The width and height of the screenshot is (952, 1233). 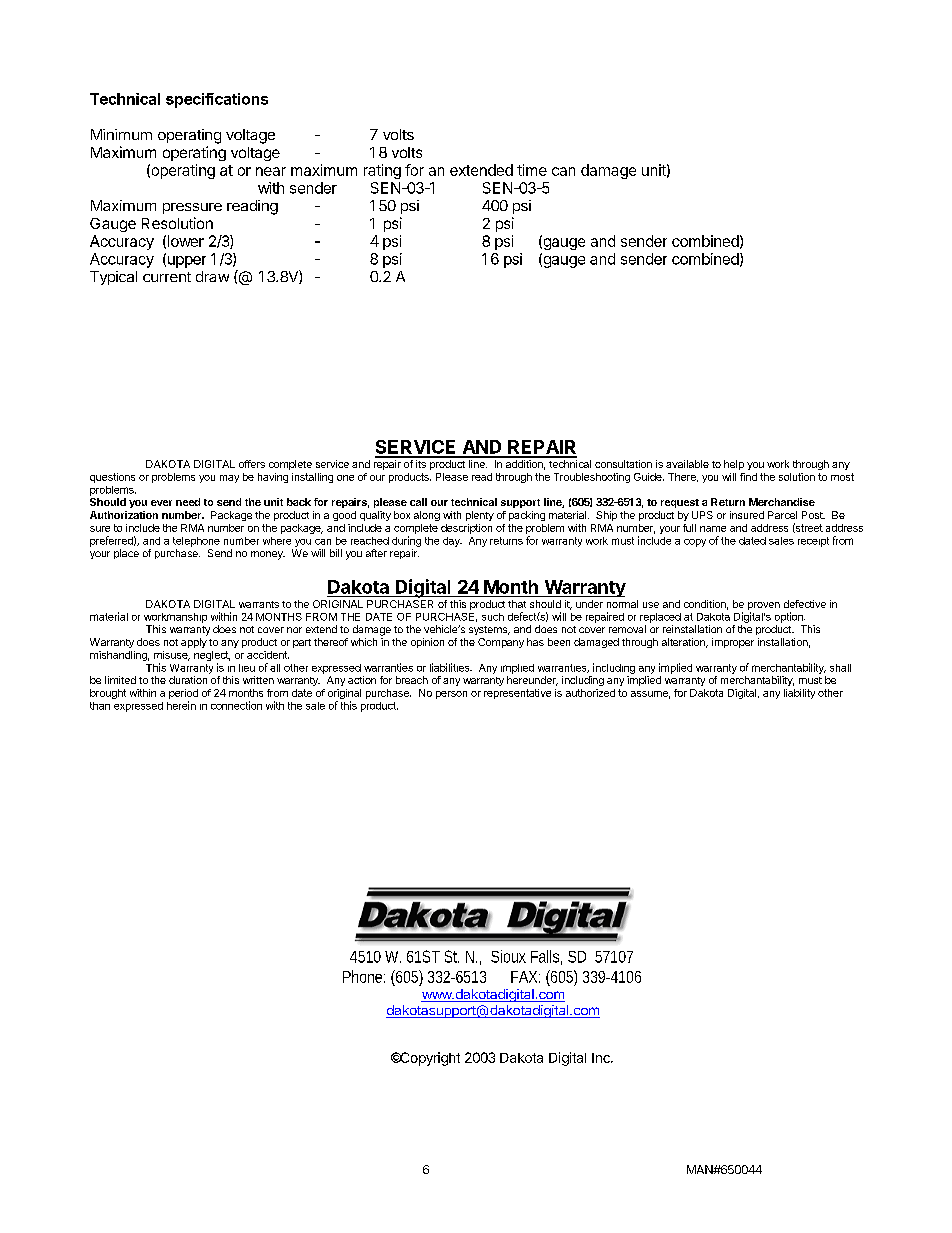 I want to click on specifications, so click(x=217, y=100).
